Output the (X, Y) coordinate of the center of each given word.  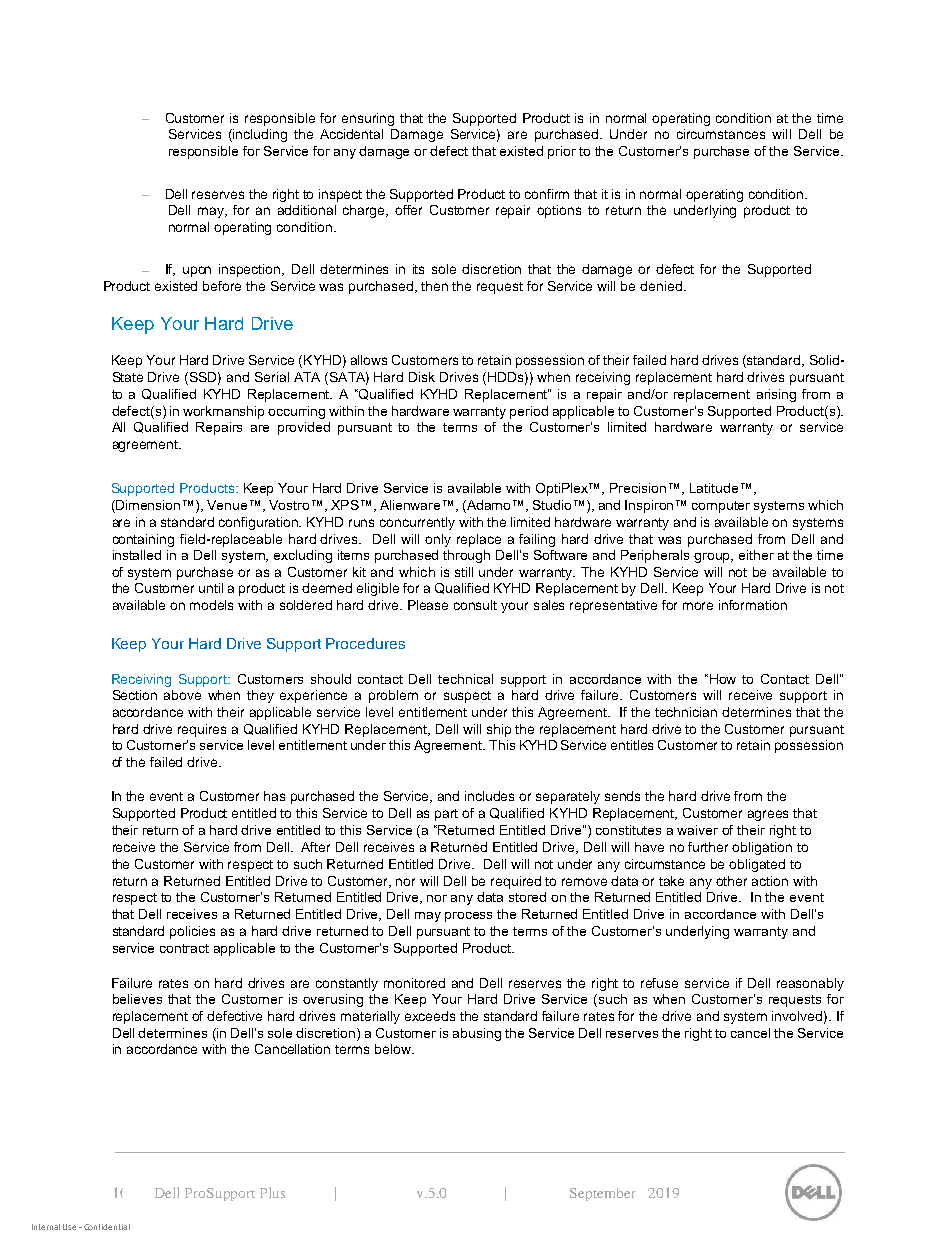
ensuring (368, 119)
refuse (659, 983)
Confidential (107, 1227)
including (259, 135)
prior (562, 152)
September (603, 1194)
